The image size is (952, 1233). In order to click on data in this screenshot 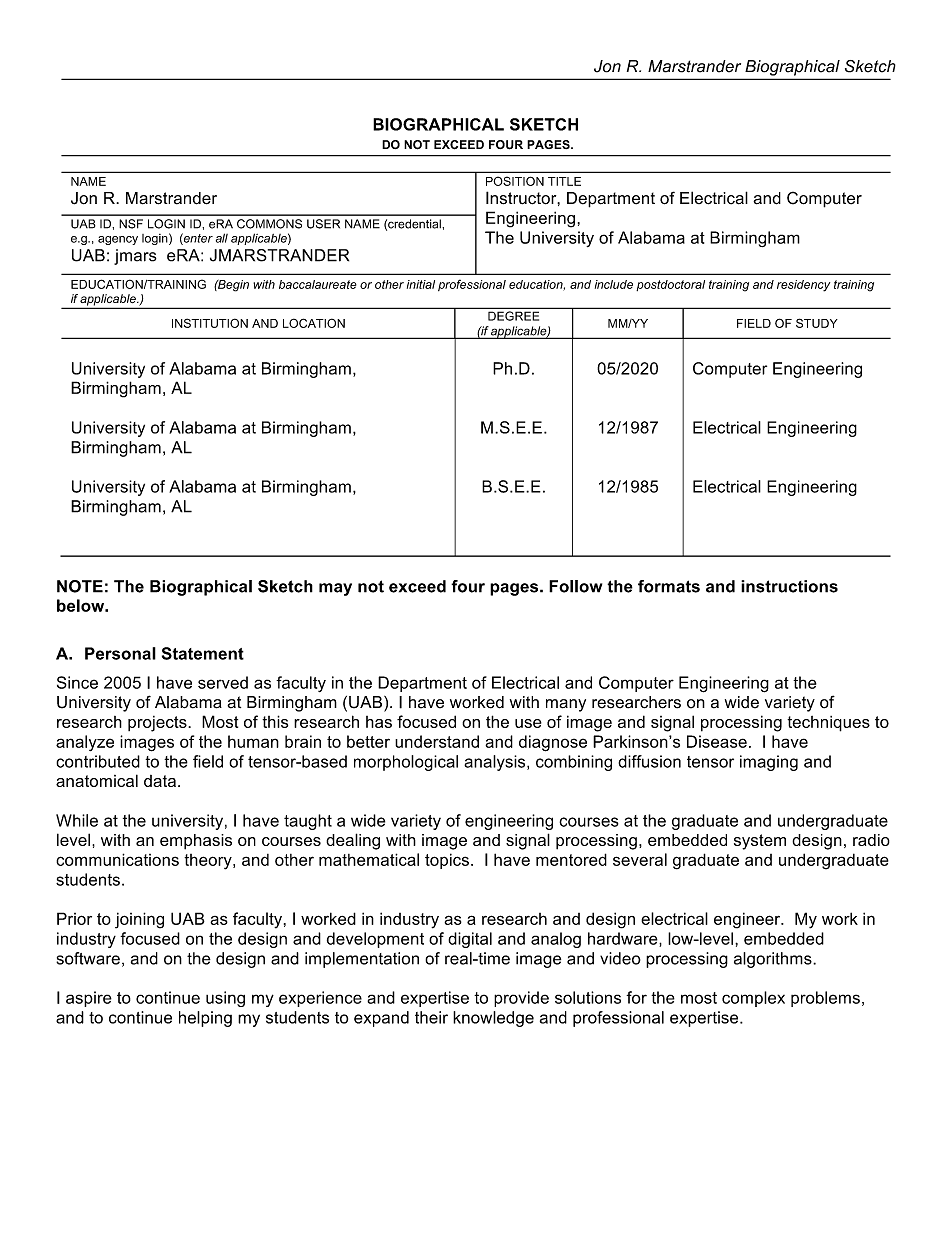, I will do `click(160, 781)`.
